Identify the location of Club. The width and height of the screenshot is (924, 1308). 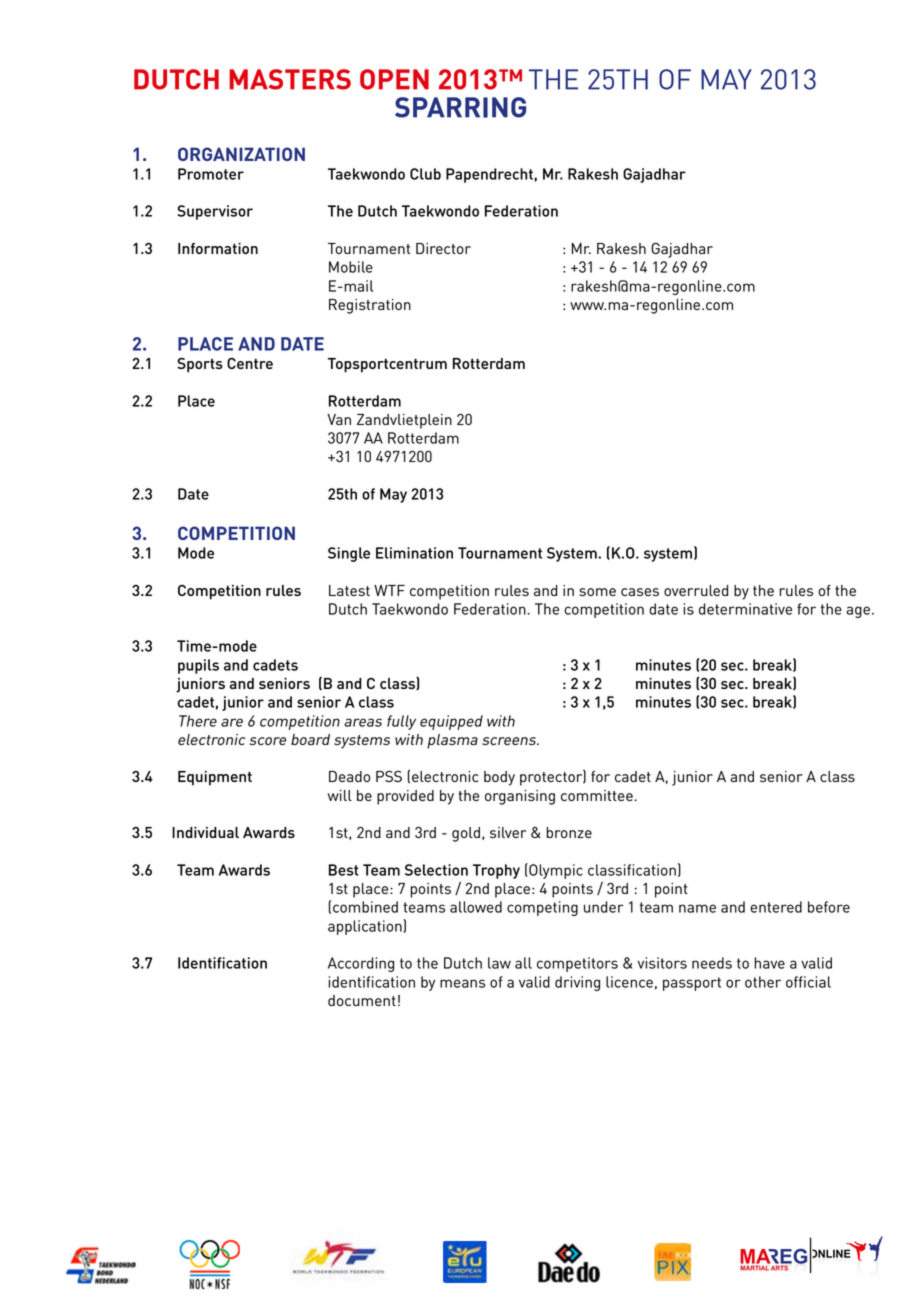
(425, 174).
